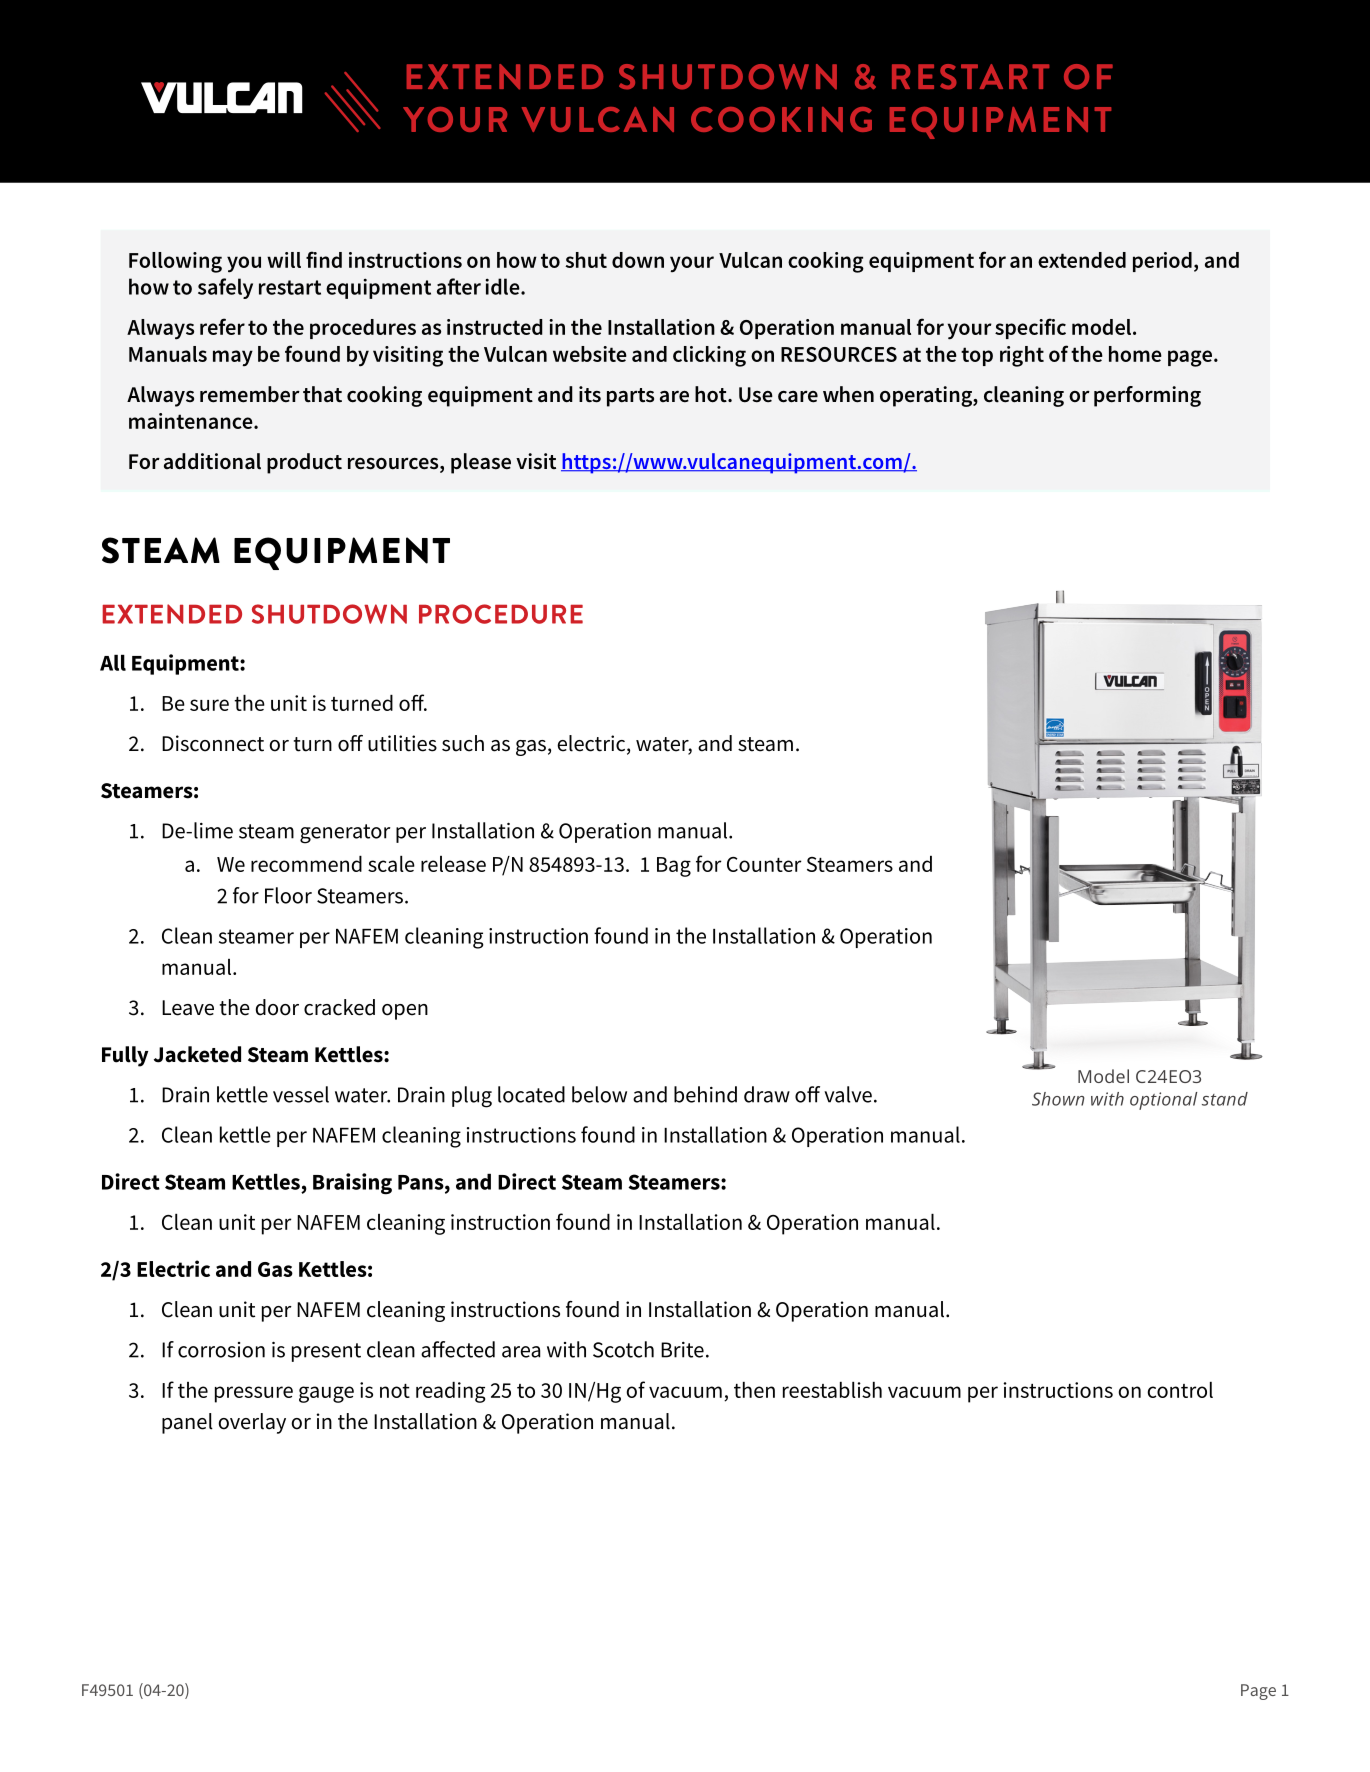 The height and width of the page is (1772, 1370). Describe the element at coordinates (764, 864) in the page. I see `Counter` at that location.
